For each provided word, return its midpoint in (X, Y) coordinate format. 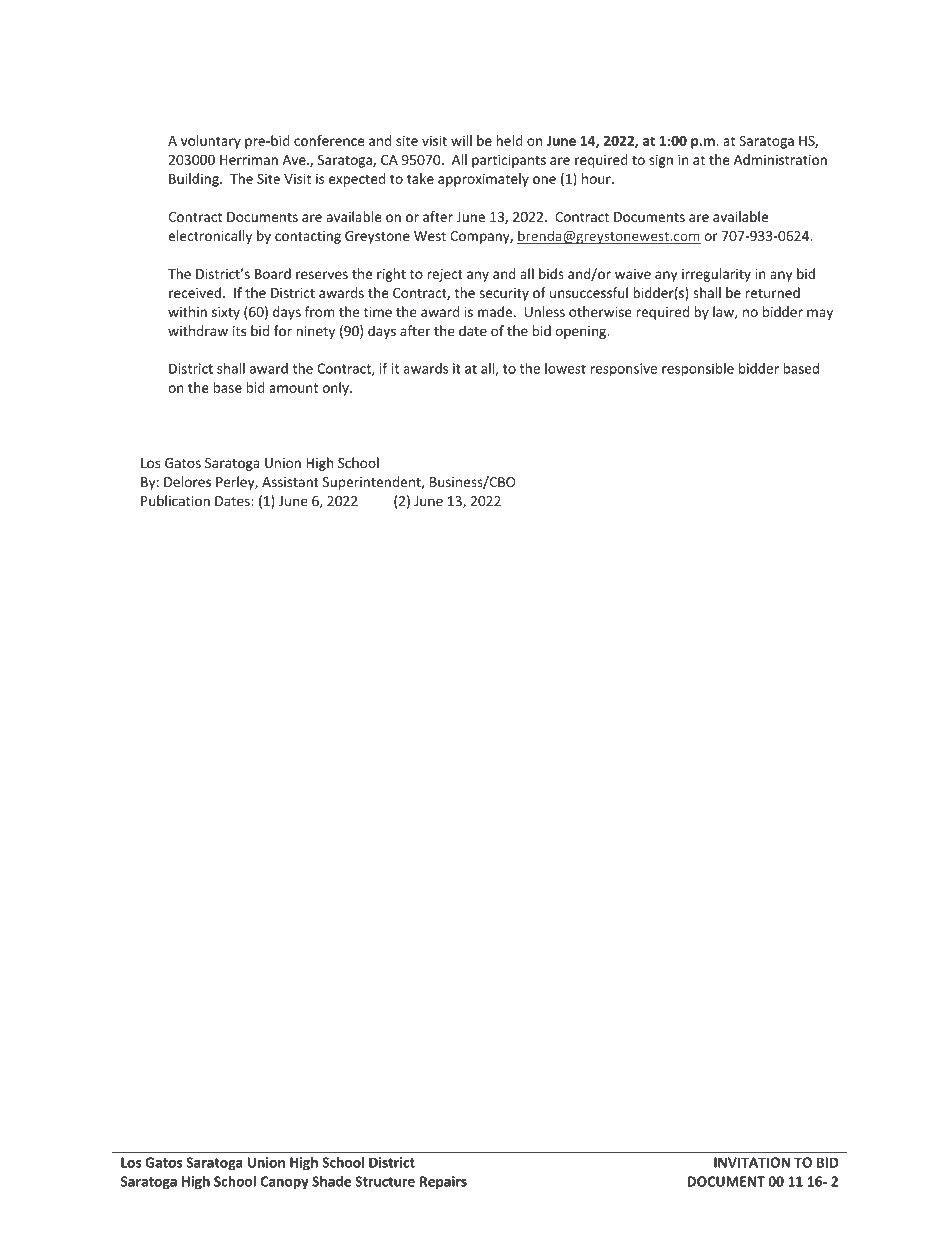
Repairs (443, 1183)
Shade (331, 1181)
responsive (624, 370)
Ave (295, 160)
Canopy (285, 1183)
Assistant (290, 482)
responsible (698, 370)
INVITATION (752, 1162)
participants (509, 161)
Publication (175, 500)
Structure (385, 1181)
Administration (780, 159)
